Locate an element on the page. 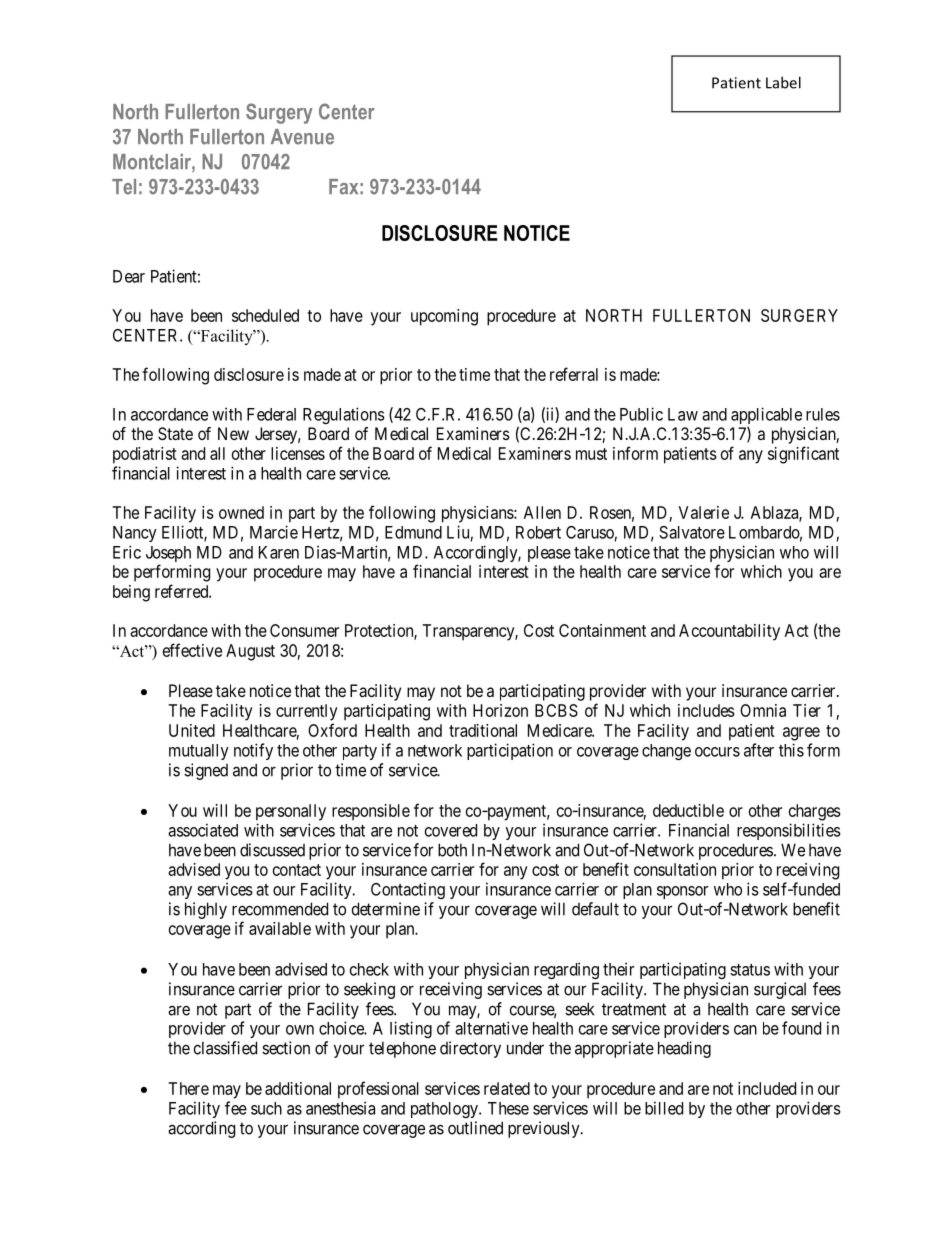 This document has width=952, height=1233. included is located at coordinates (767, 1088).
